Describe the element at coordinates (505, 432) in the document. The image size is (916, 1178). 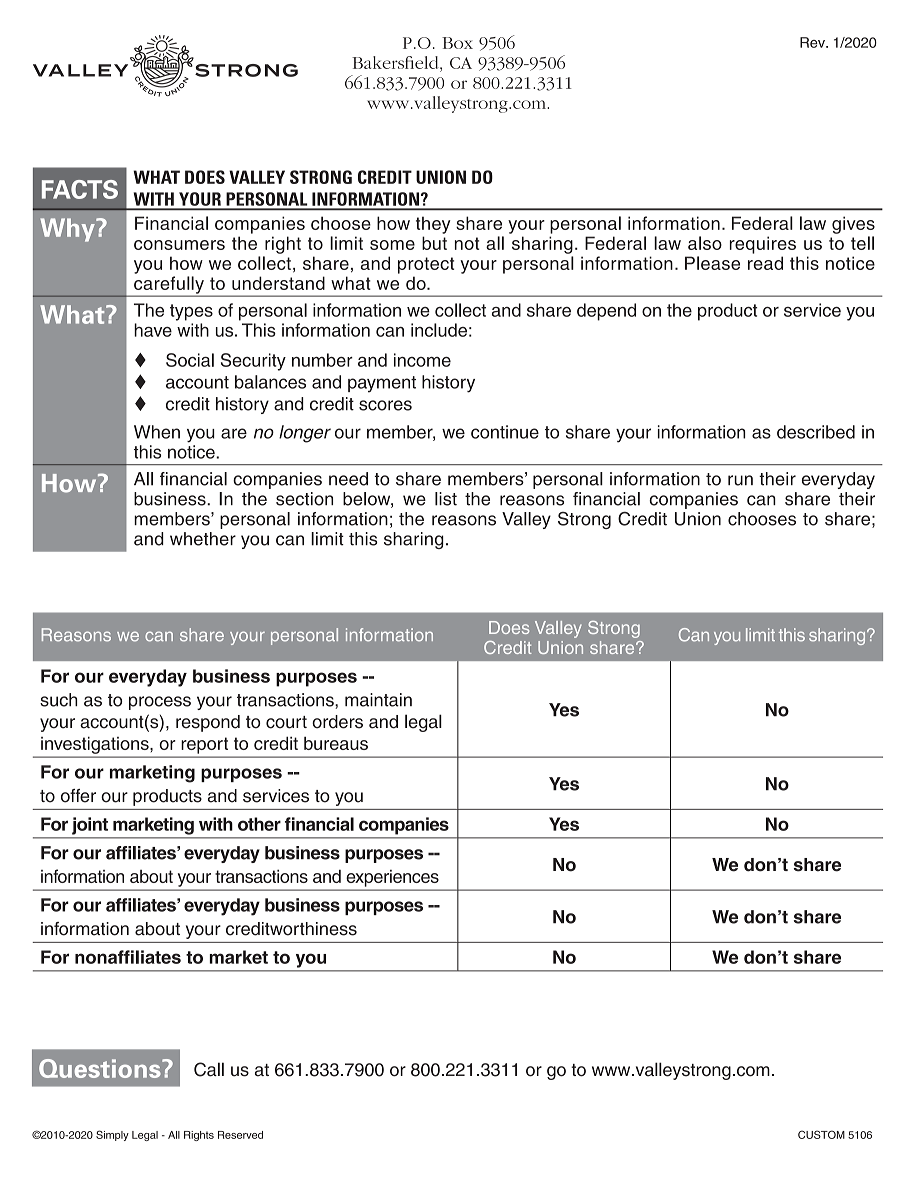
I see `continue` at that location.
